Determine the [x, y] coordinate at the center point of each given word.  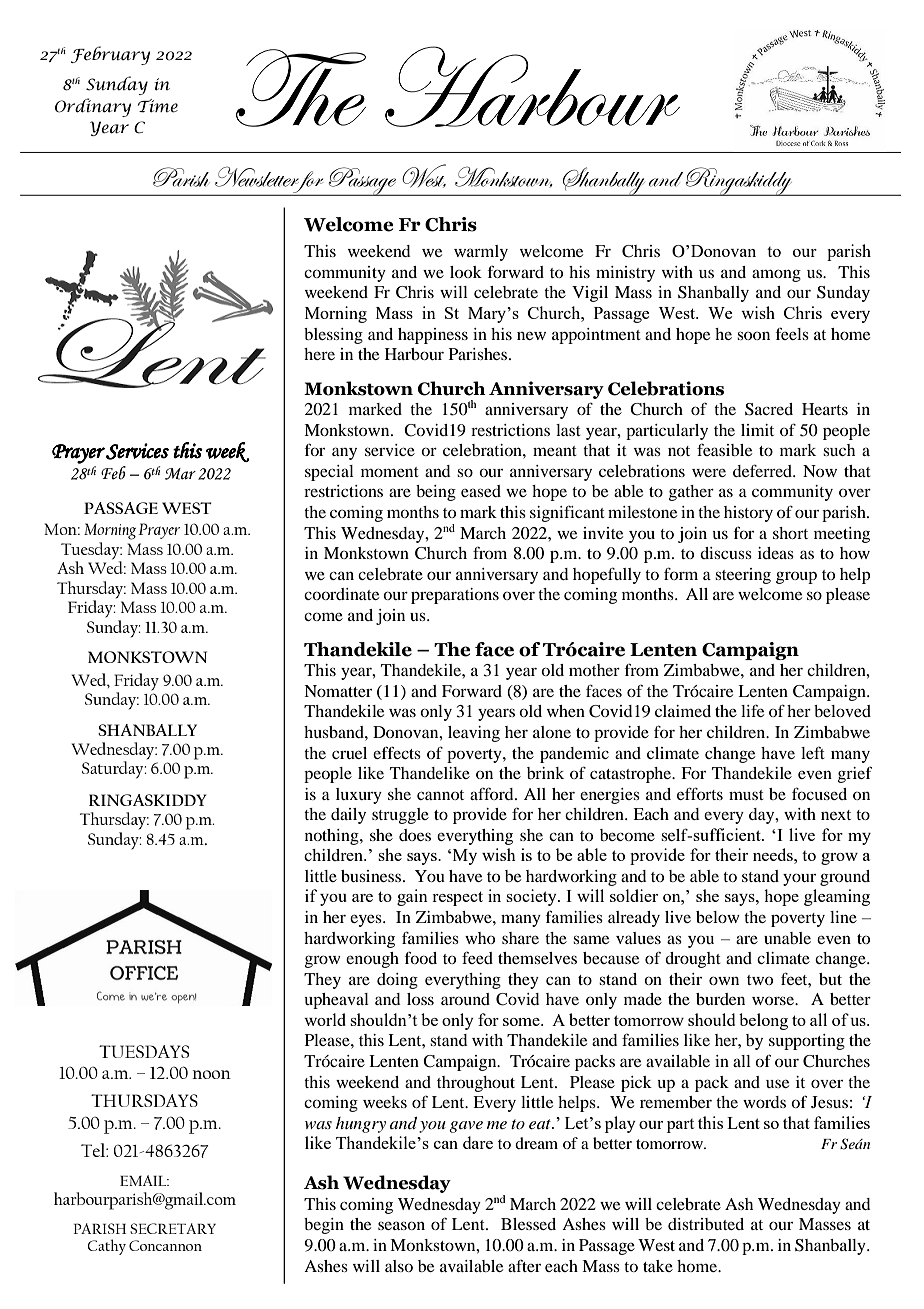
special [329, 473]
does [415, 835]
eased [481, 491]
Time [158, 106]
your [799, 879]
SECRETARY [173, 1228]
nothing [333, 837]
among [776, 275]
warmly [481, 253]
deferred [764, 470]
